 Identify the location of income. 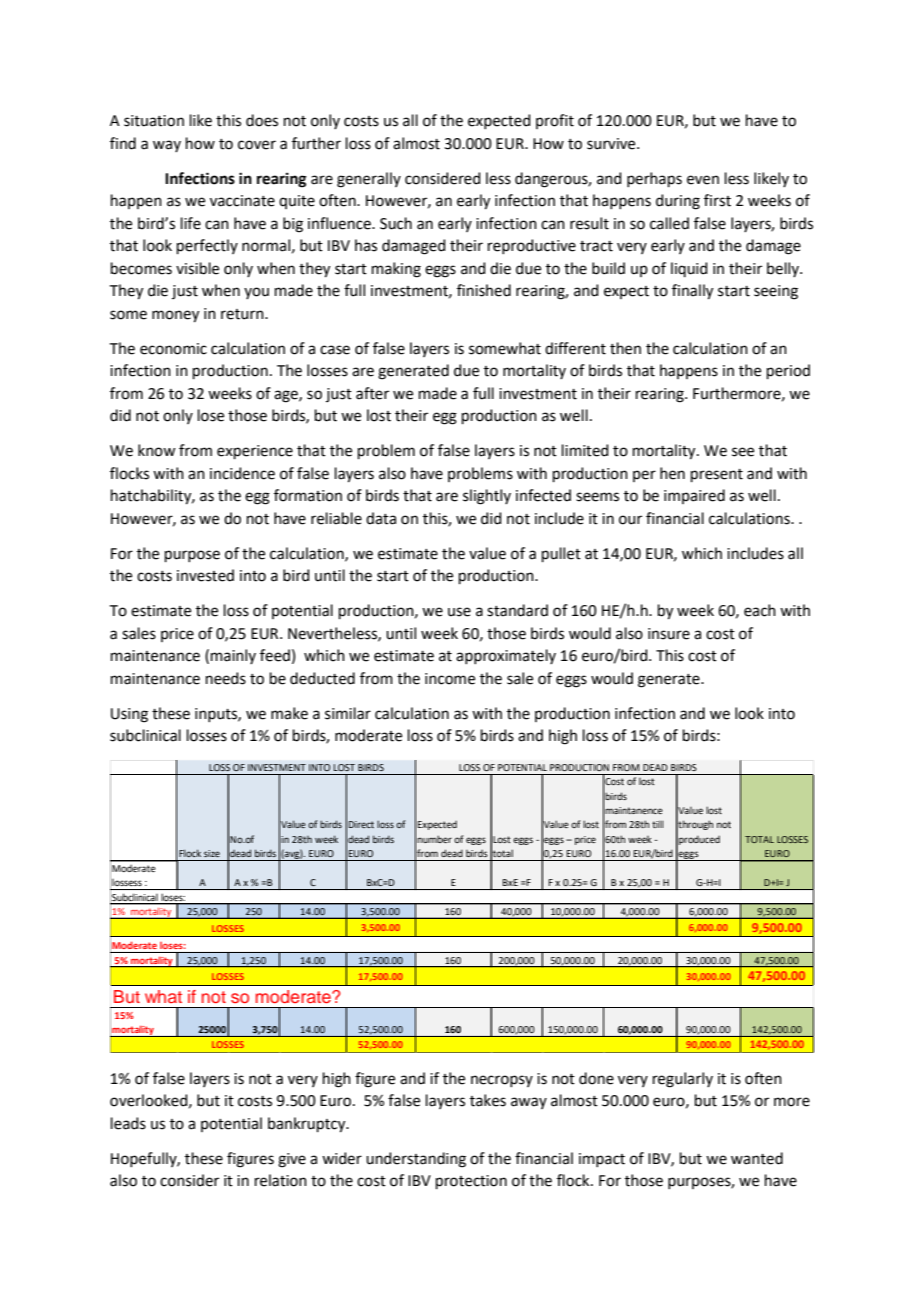
(450, 679).
